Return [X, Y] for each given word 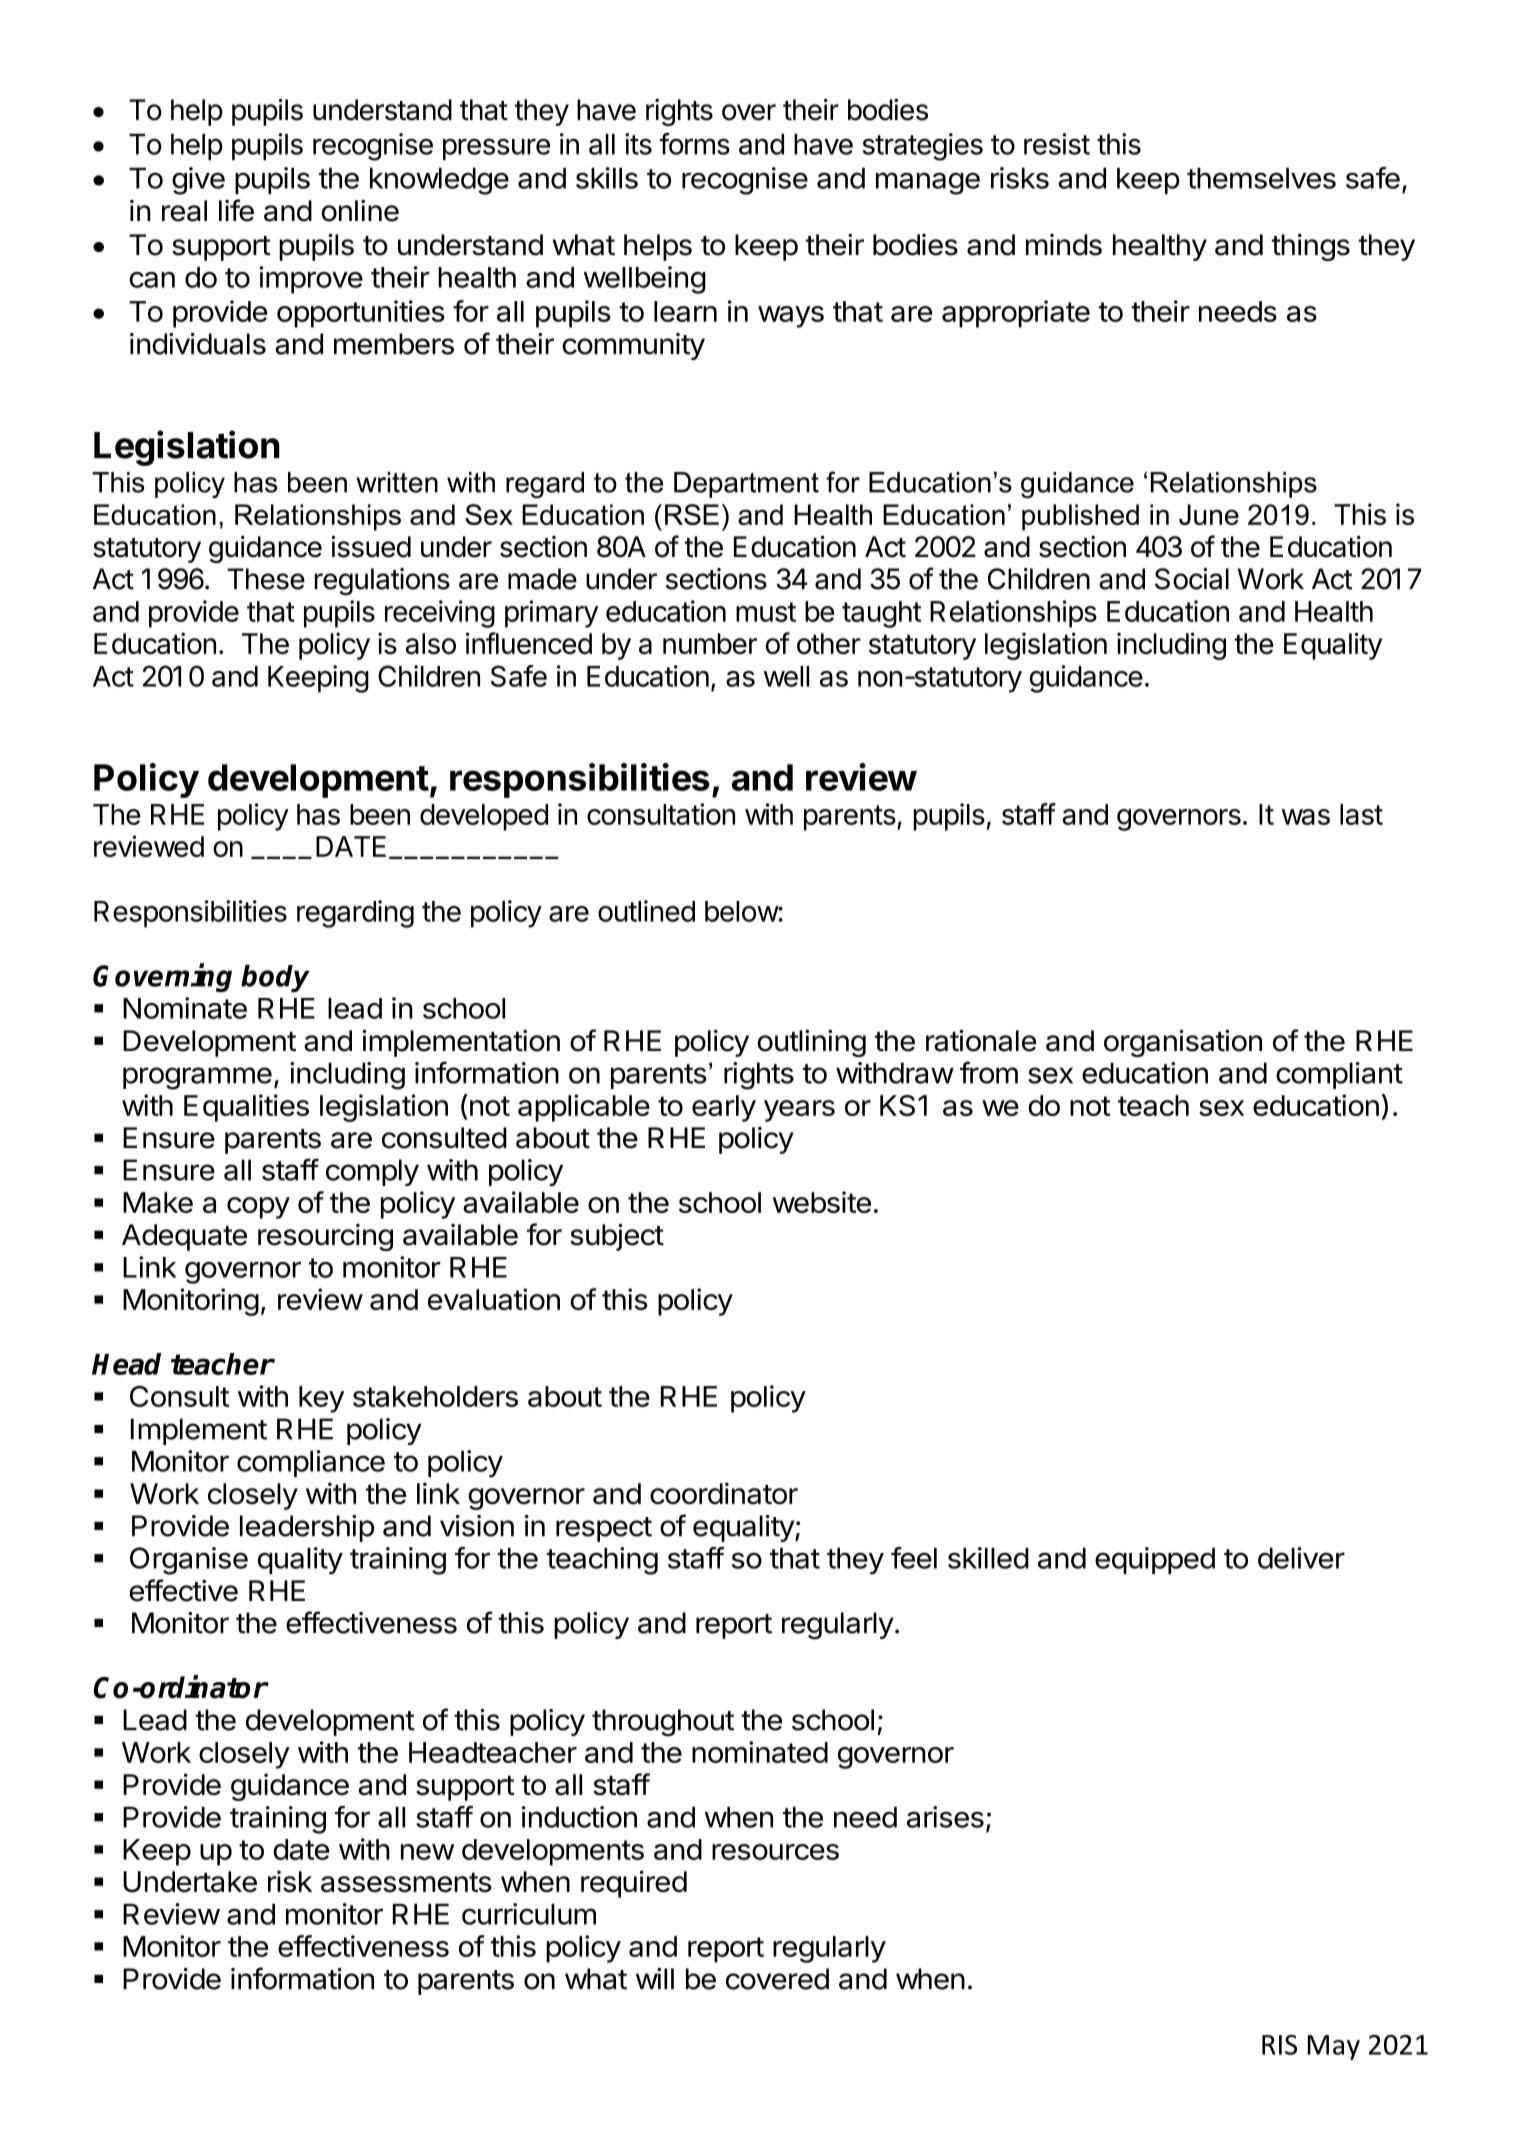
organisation [1183, 1043]
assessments [406, 1882]
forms [694, 144]
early [724, 1108]
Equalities [246, 1108]
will [655, 1978]
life [236, 210]
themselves [1261, 178]
